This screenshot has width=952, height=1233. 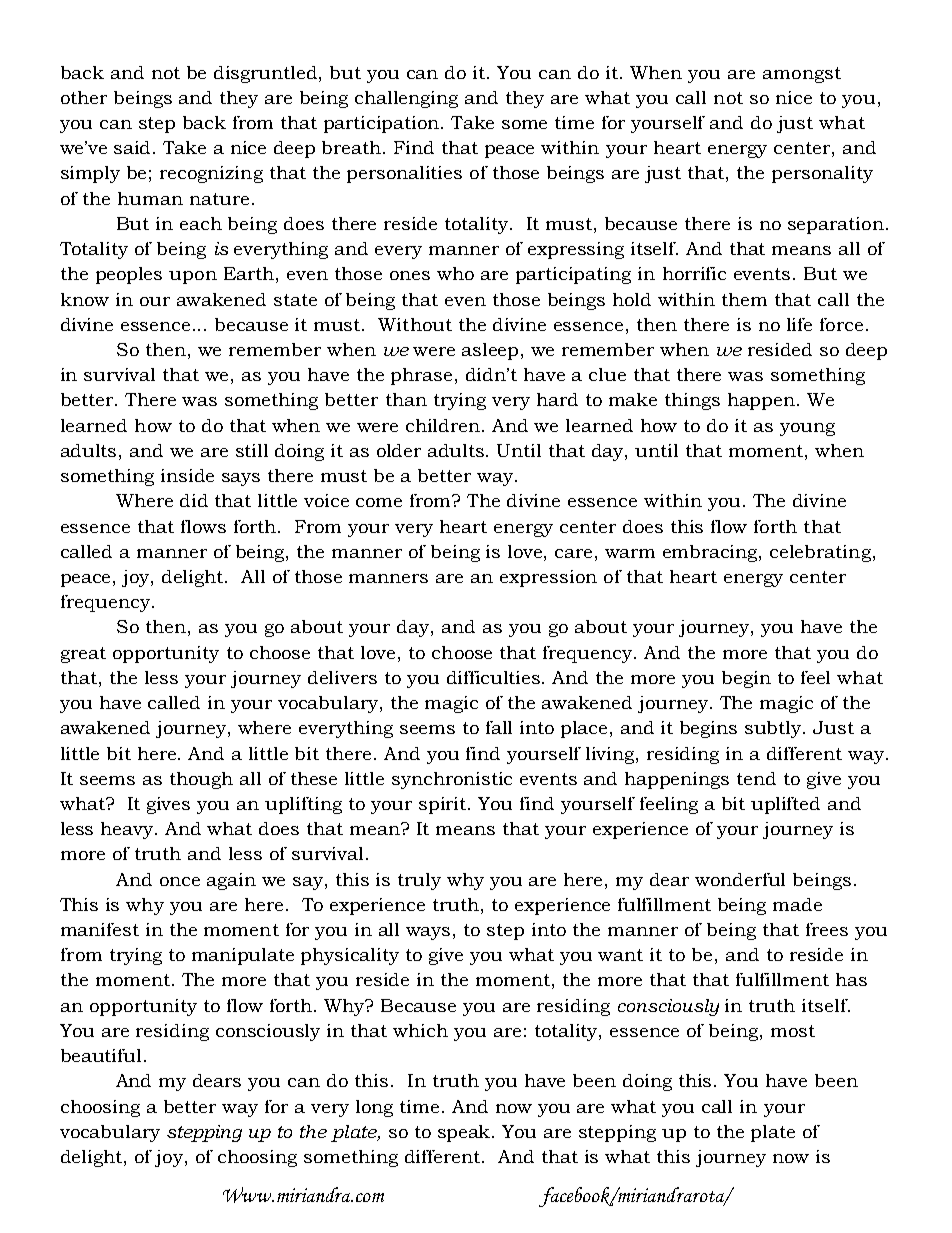 What do you see at coordinates (490, 351) in the screenshot?
I see `asleep` at bounding box center [490, 351].
